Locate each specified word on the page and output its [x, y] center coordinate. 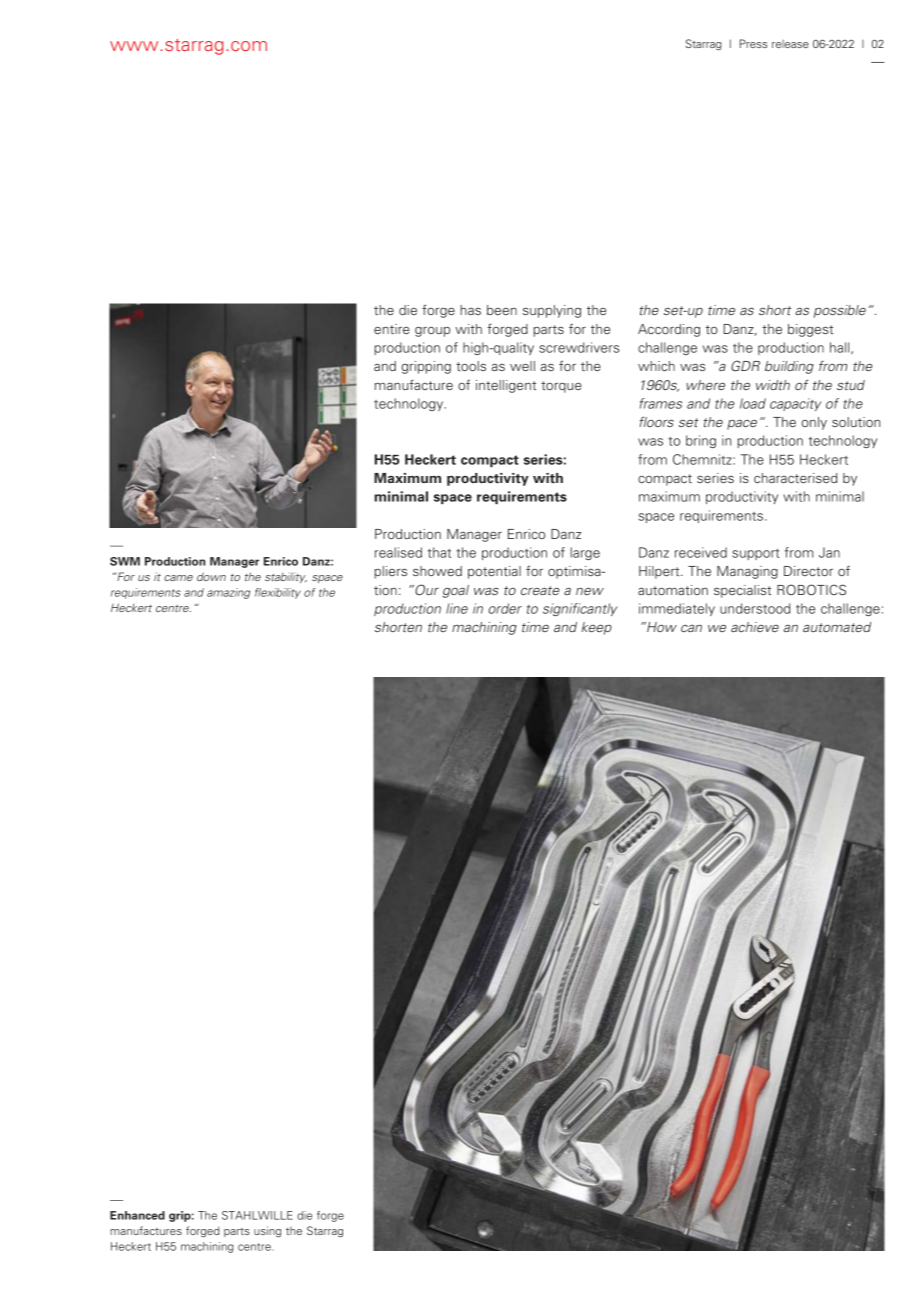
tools [471, 366]
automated [837, 627]
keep [597, 628]
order [505, 608]
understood [755, 608]
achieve [755, 627]
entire [392, 329]
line [457, 608]
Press [753, 43]
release [790, 44]
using [267, 1232]
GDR [745, 365]
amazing [228, 593]
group [432, 332]
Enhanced [137, 1215]
